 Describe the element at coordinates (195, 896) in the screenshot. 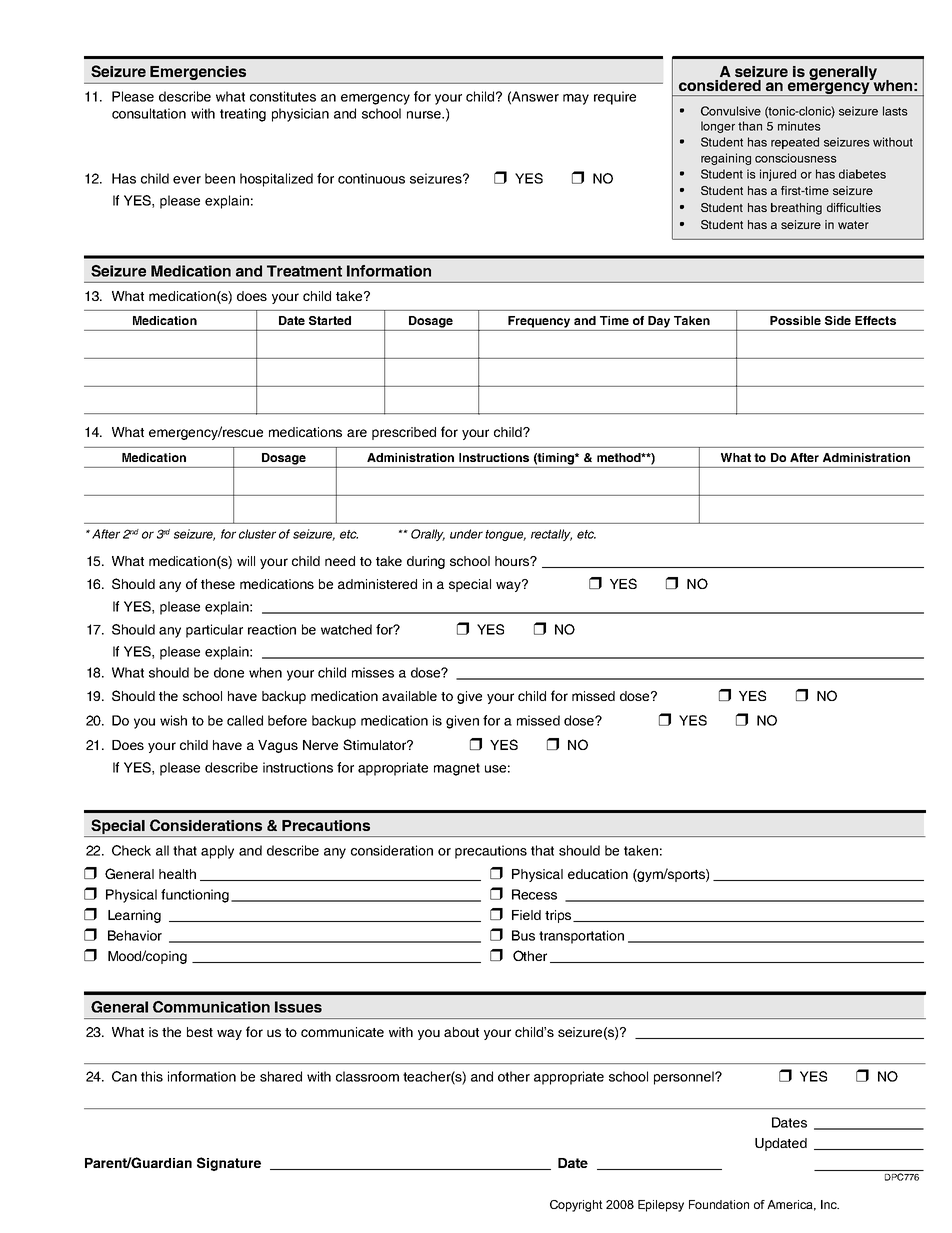

I see `functioning` at that location.
